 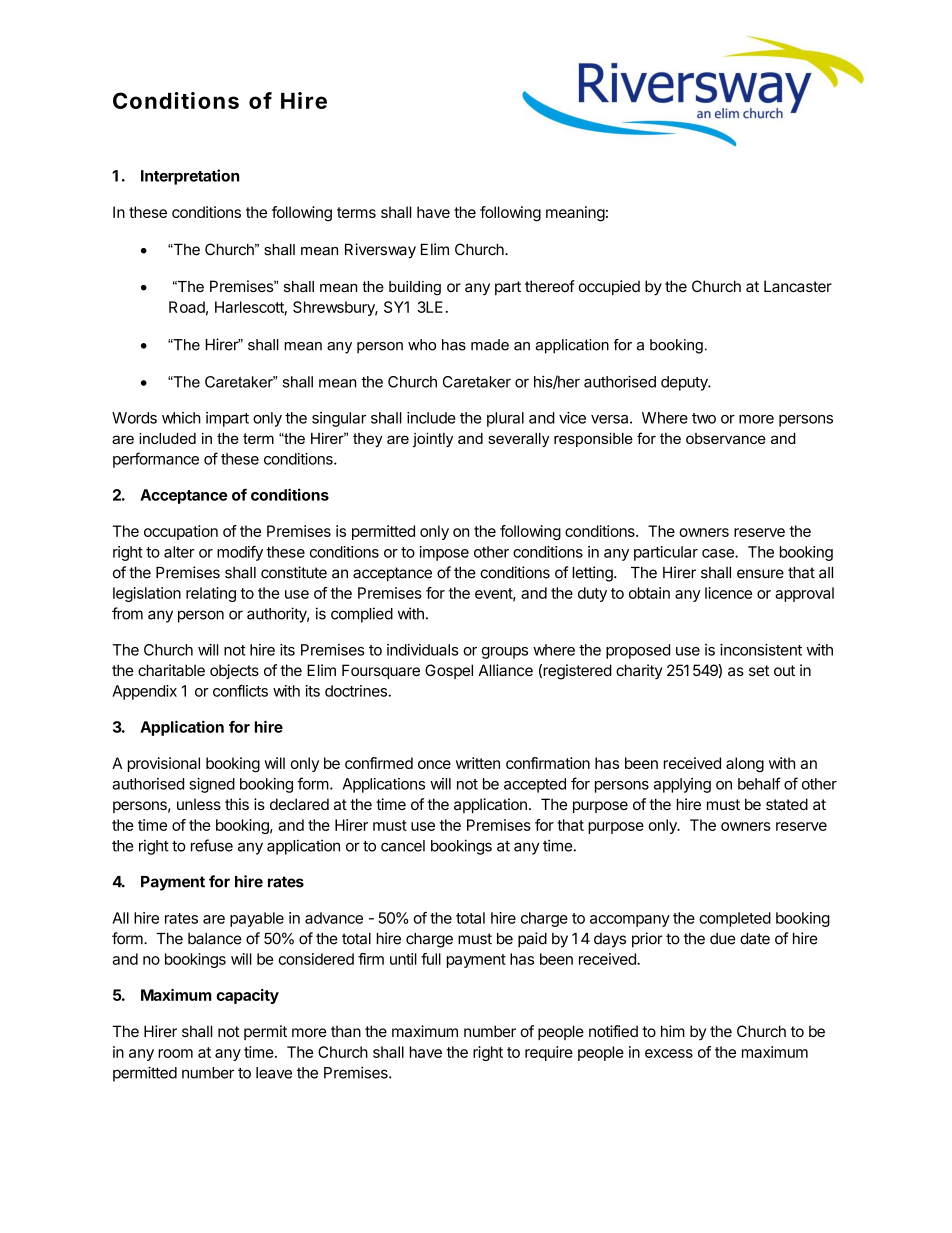 What do you see at coordinates (798, 286) in the image?
I see `Lancaster` at bounding box center [798, 286].
